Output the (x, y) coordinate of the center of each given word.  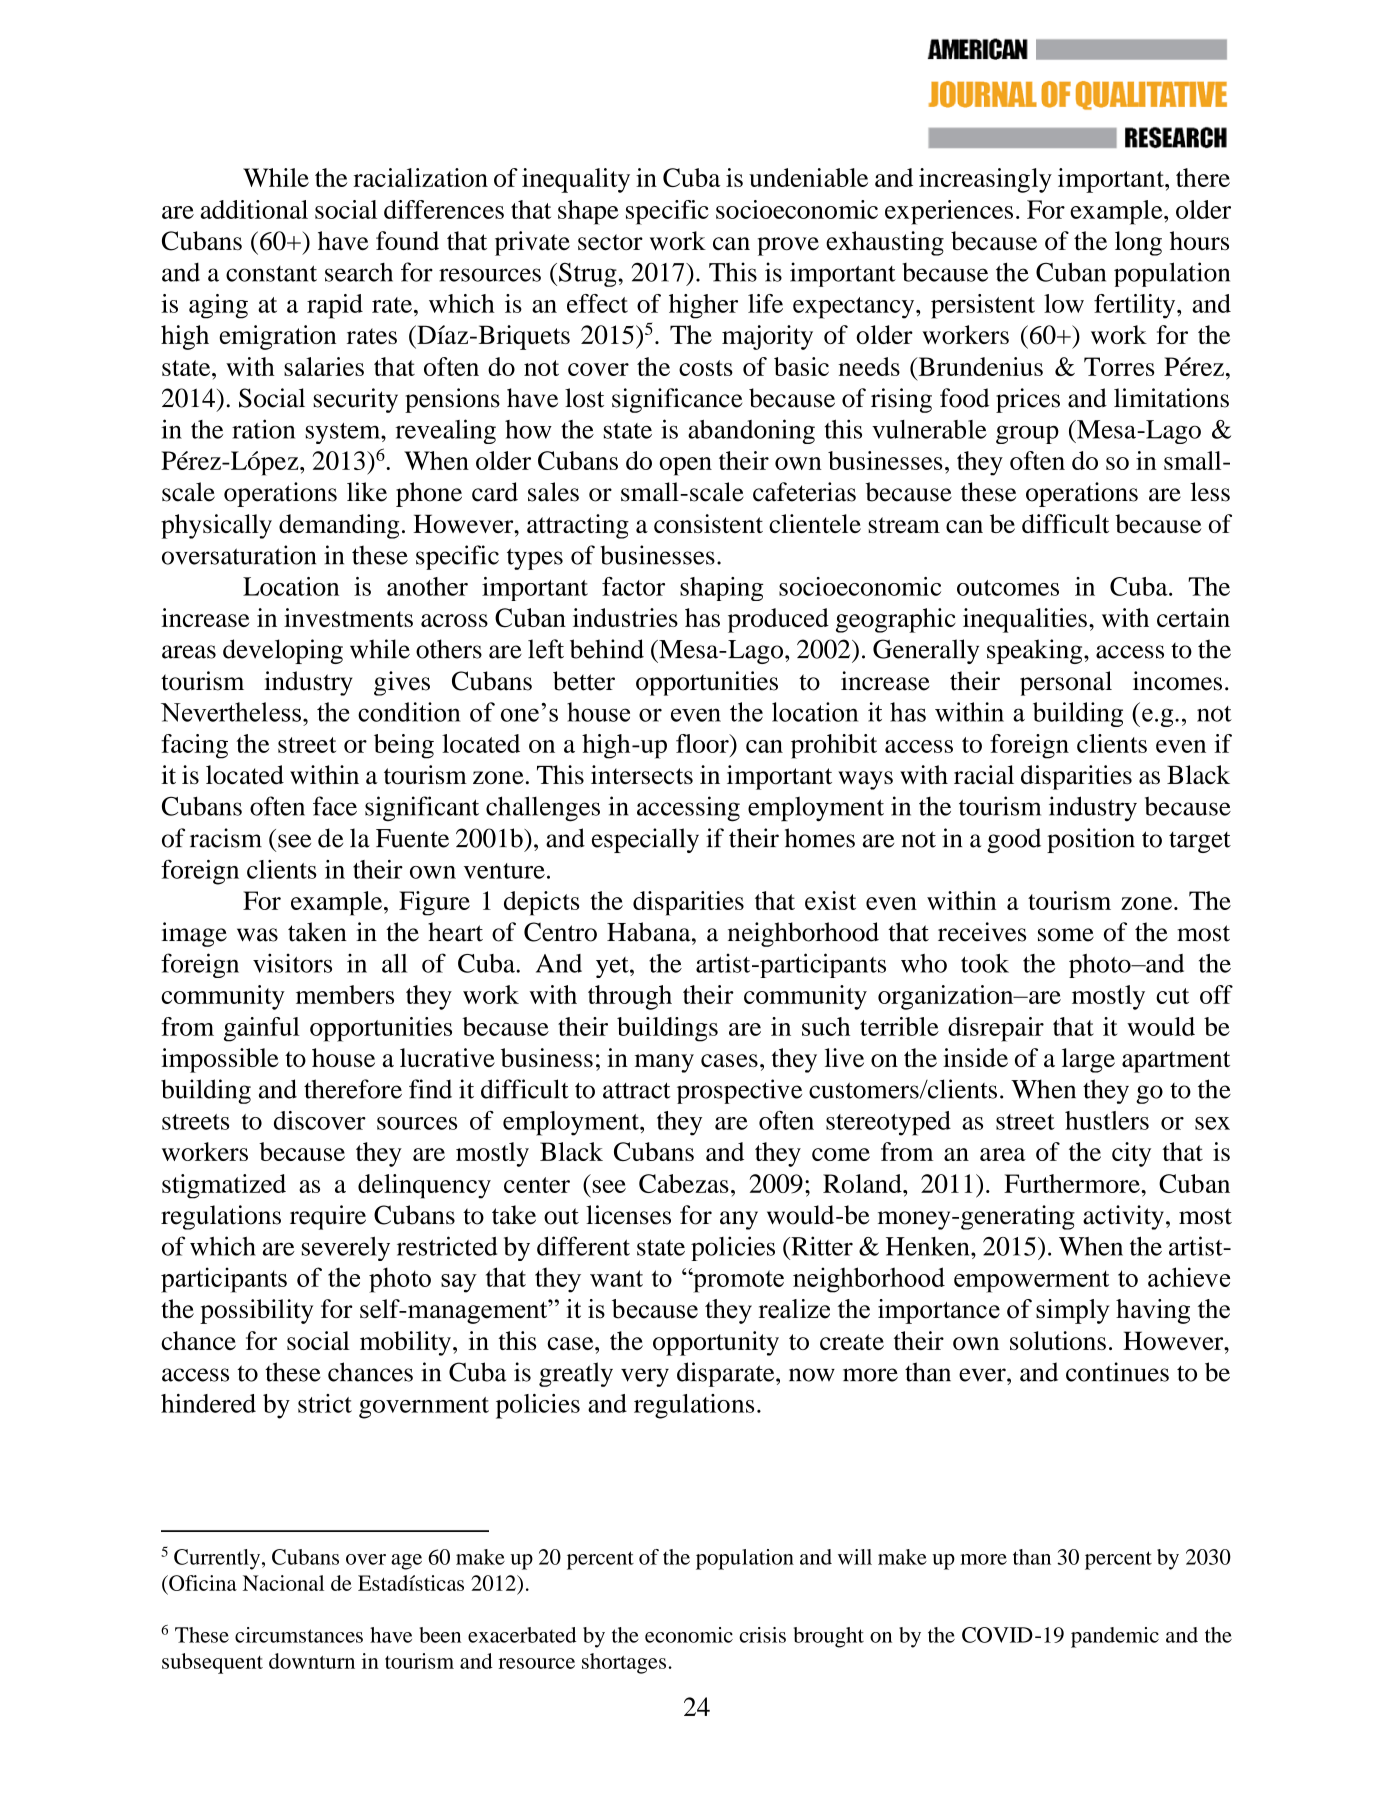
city (1131, 1154)
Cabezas (684, 1183)
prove (788, 246)
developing (283, 651)
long (1138, 243)
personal (1066, 683)
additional (254, 209)
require (328, 1217)
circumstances (299, 1635)
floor (703, 743)
